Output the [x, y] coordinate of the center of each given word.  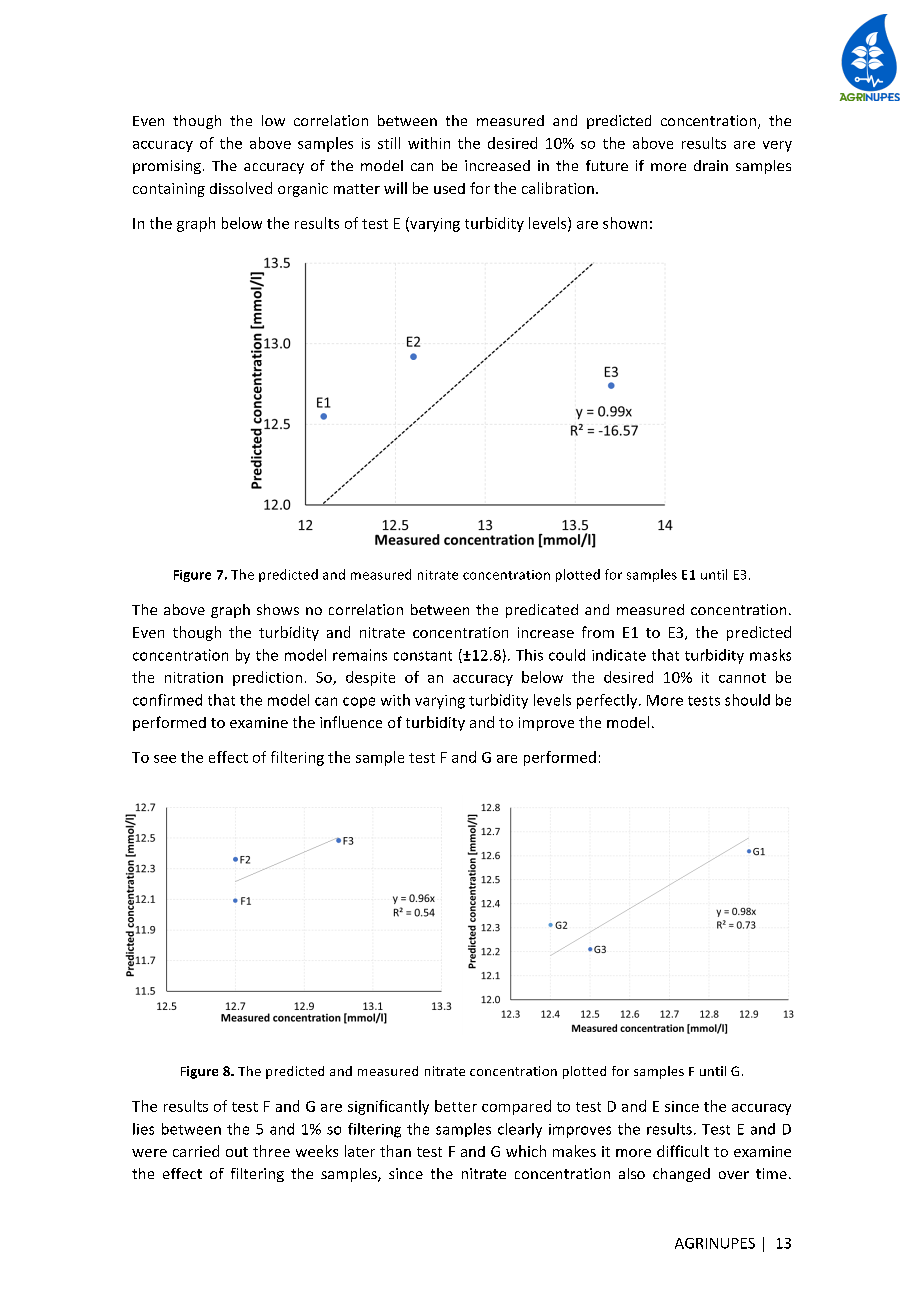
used [449, 188]
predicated [542, 611]
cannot [742, 678]
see [165, 759]
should [747, 700]
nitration [194, 677]
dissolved [241, 188]
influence [351, 722]
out [237, 1152]
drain [711, 165]
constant [423, 656]
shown [625, 223]
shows [278, 609]
